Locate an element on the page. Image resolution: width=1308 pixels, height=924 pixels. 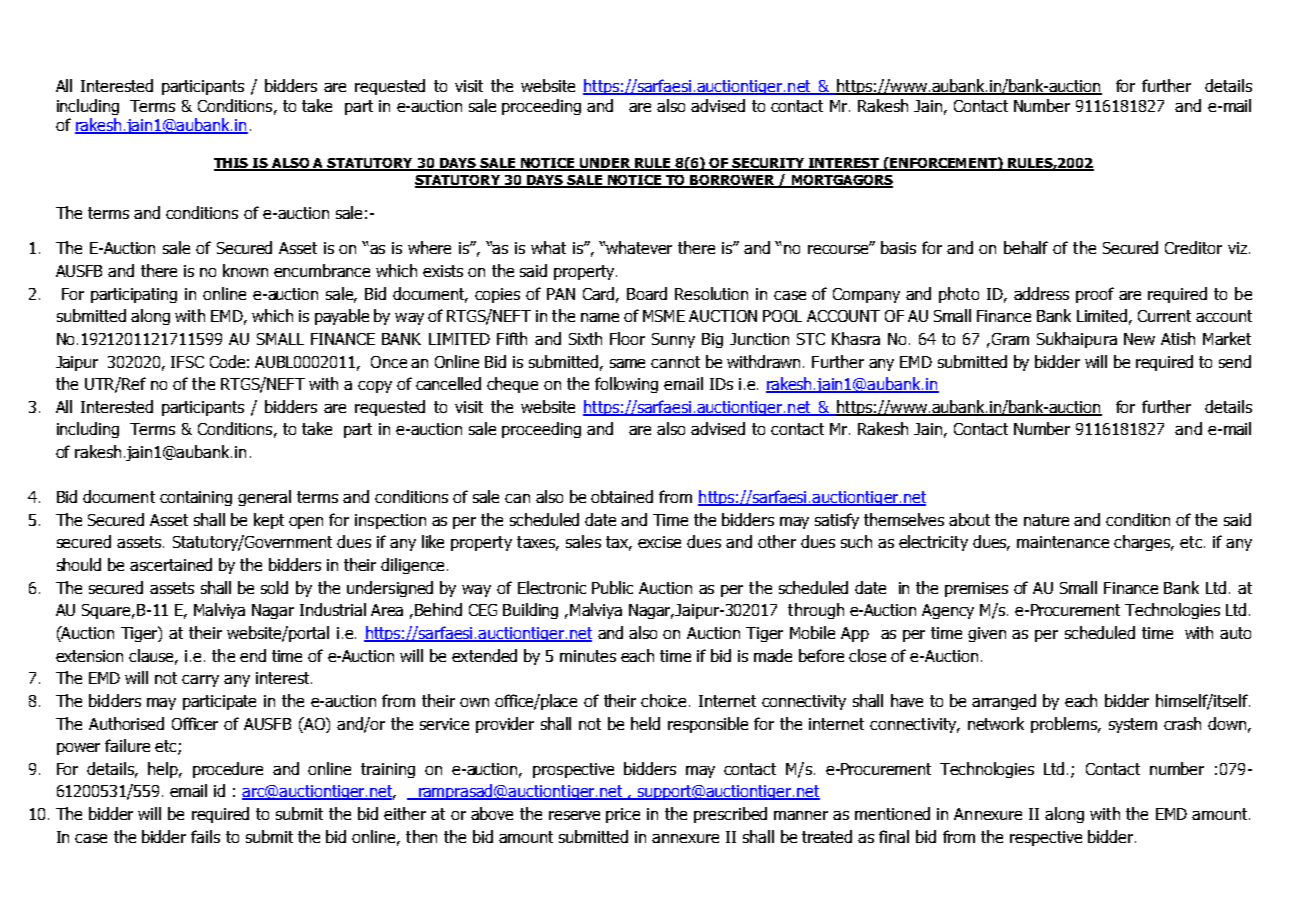
containing is located at coordinates (196, 498).
